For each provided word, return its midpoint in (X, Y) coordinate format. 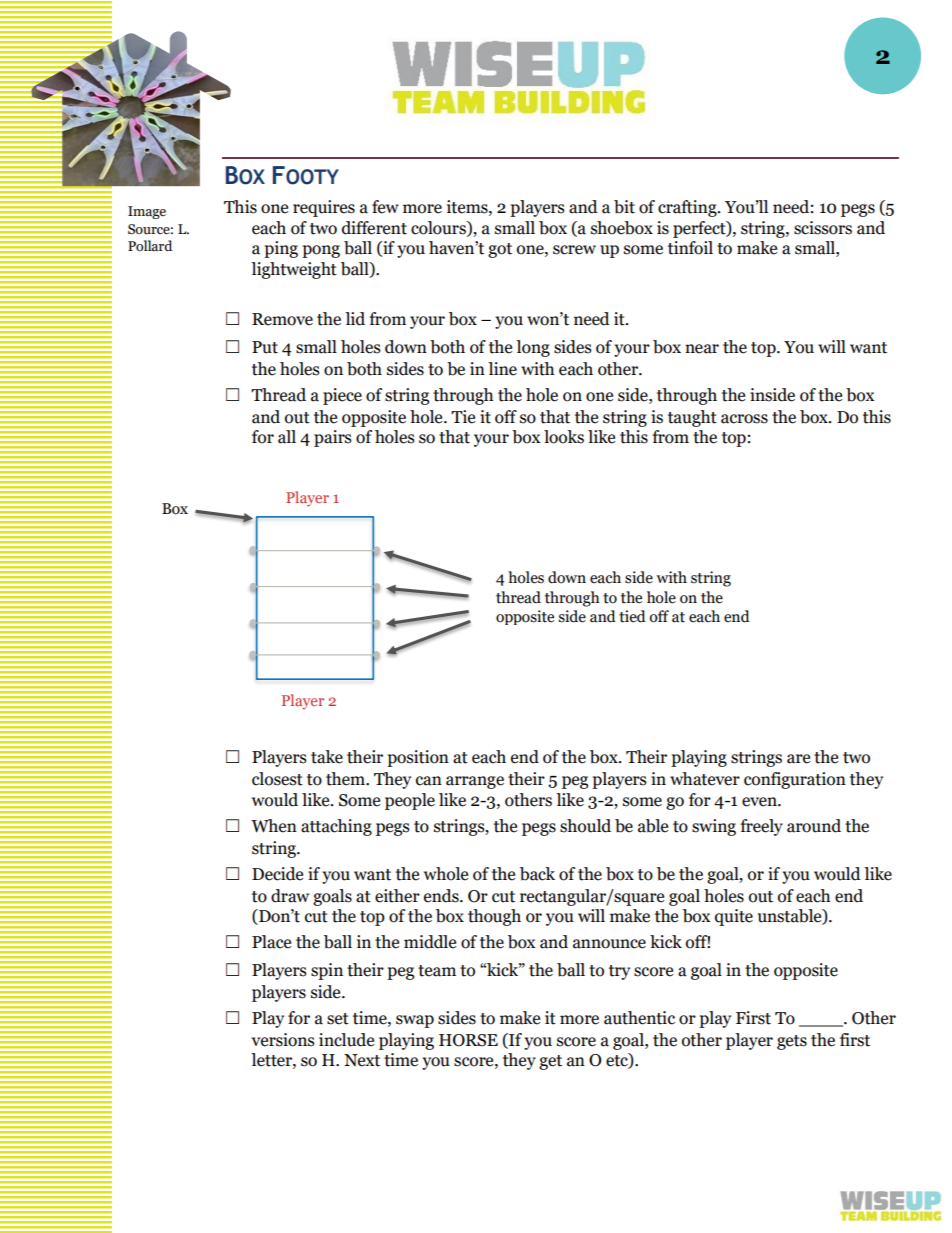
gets (792, 1042)
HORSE (468, 1040)
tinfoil (690, 248)
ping (281, 249)
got (500, 250)
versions (283, 1040)
